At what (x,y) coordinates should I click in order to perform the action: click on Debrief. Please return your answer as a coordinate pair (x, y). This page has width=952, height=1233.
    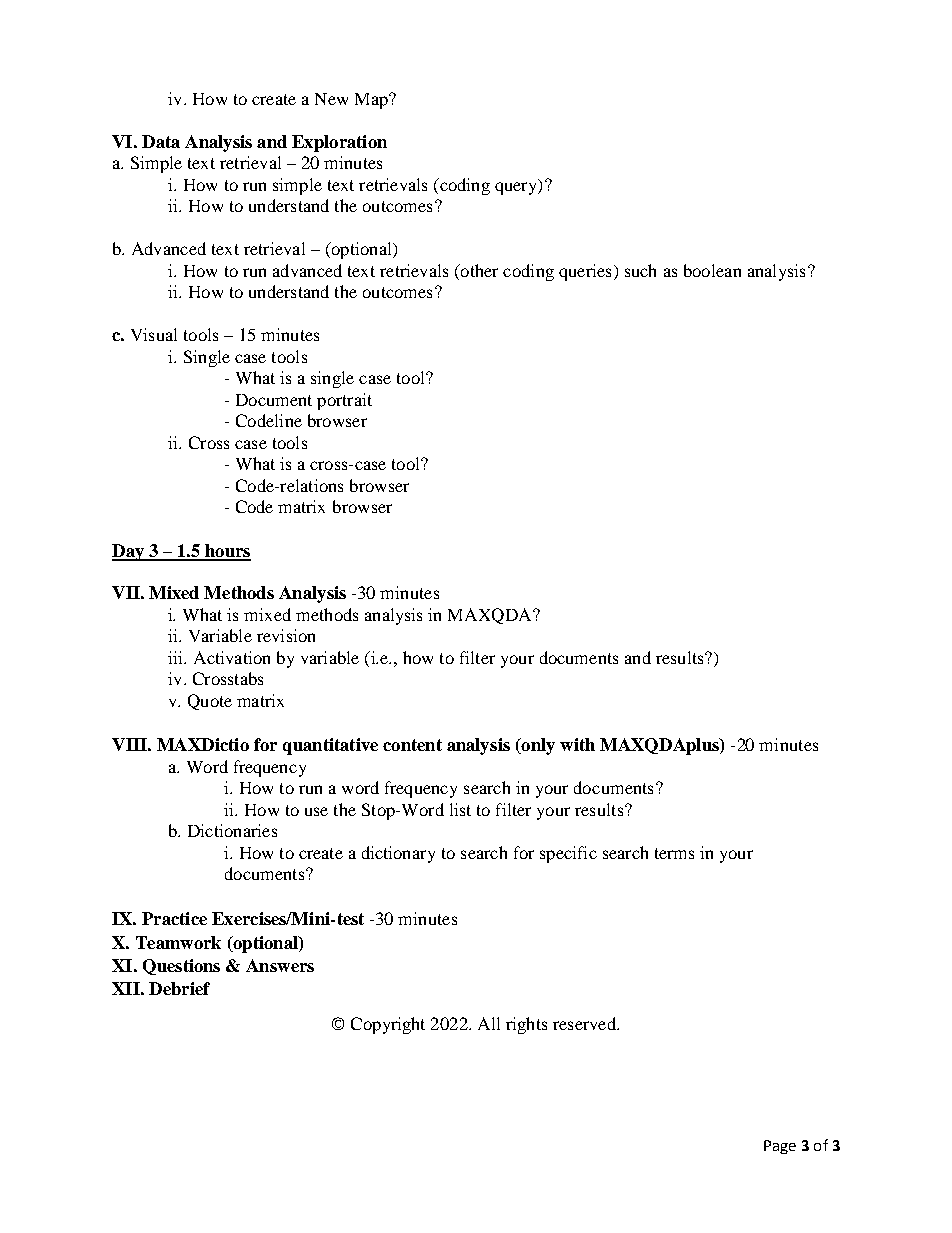
    Looking at the image, I should click on (179, 988).
